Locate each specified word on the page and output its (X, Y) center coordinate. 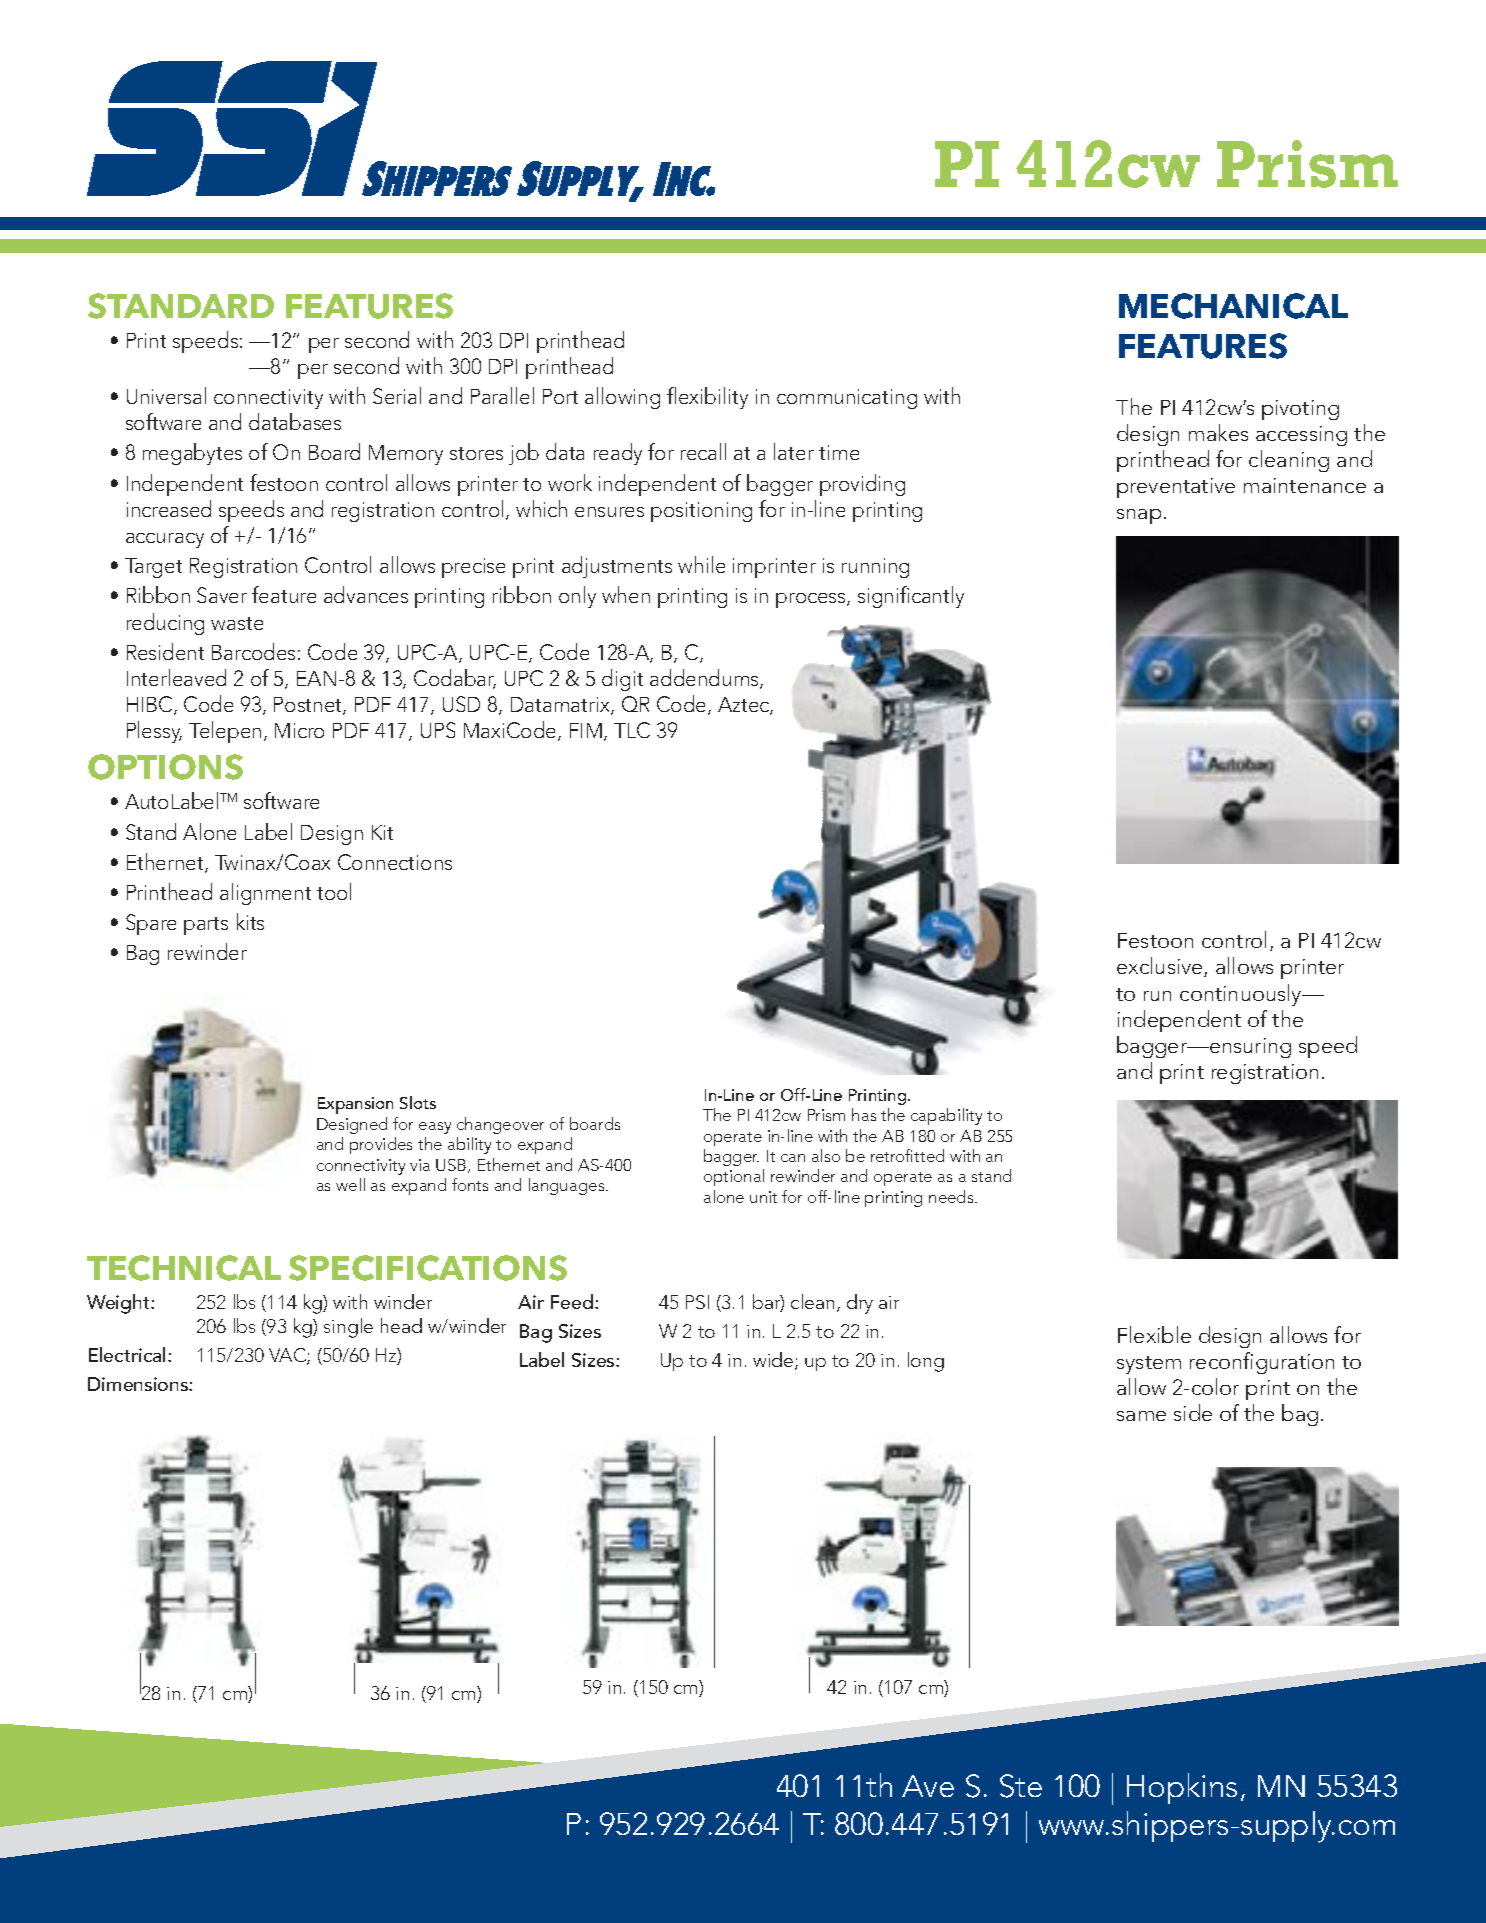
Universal (166, 395)
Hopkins (1182, 1788)
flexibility (707, 398)
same (1141, 1416)
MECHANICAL (1233, 306)
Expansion (355, 1105)
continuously (1242, 995)
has (864, 1114)
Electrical (127, 1354)
